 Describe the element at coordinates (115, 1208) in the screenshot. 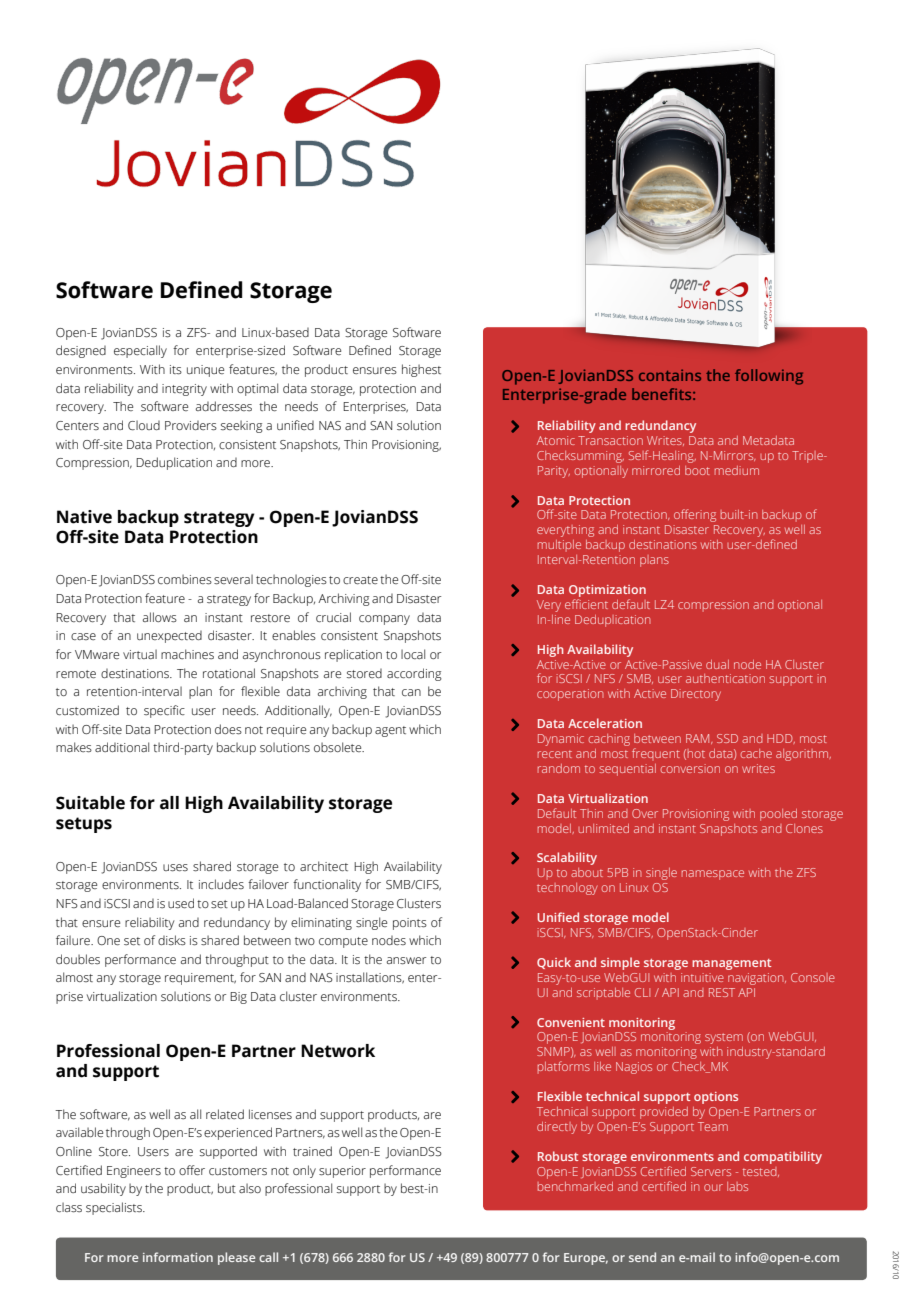

I see `specialists` at that location.
